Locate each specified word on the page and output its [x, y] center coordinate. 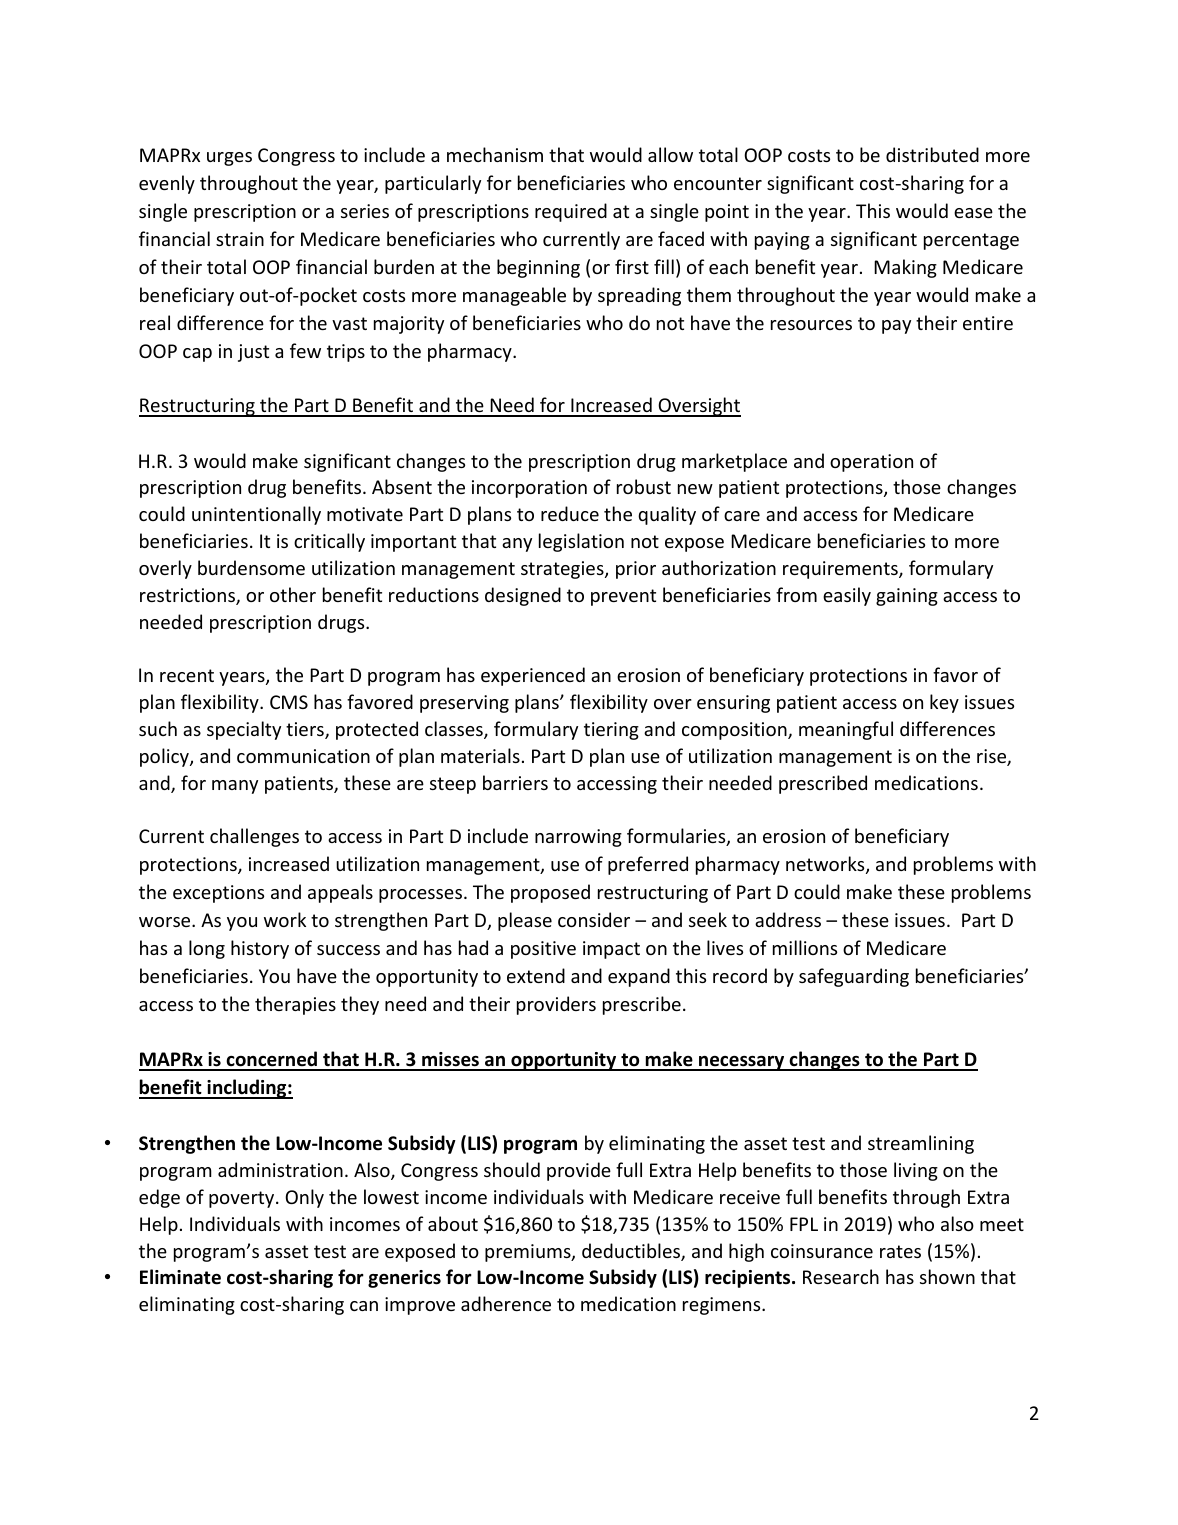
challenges [254, 837]
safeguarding [854, 977]
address [788, 919]
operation [871, 463]
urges [229, 159]
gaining [907, 597]
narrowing [578, 838]
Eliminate [180, 1277]
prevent [623, 597]
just [253, 353]
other [293, 594]
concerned [271, 1060]
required [571, 212]
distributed [932, 154]
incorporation [529, 489]
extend [536, 975]
